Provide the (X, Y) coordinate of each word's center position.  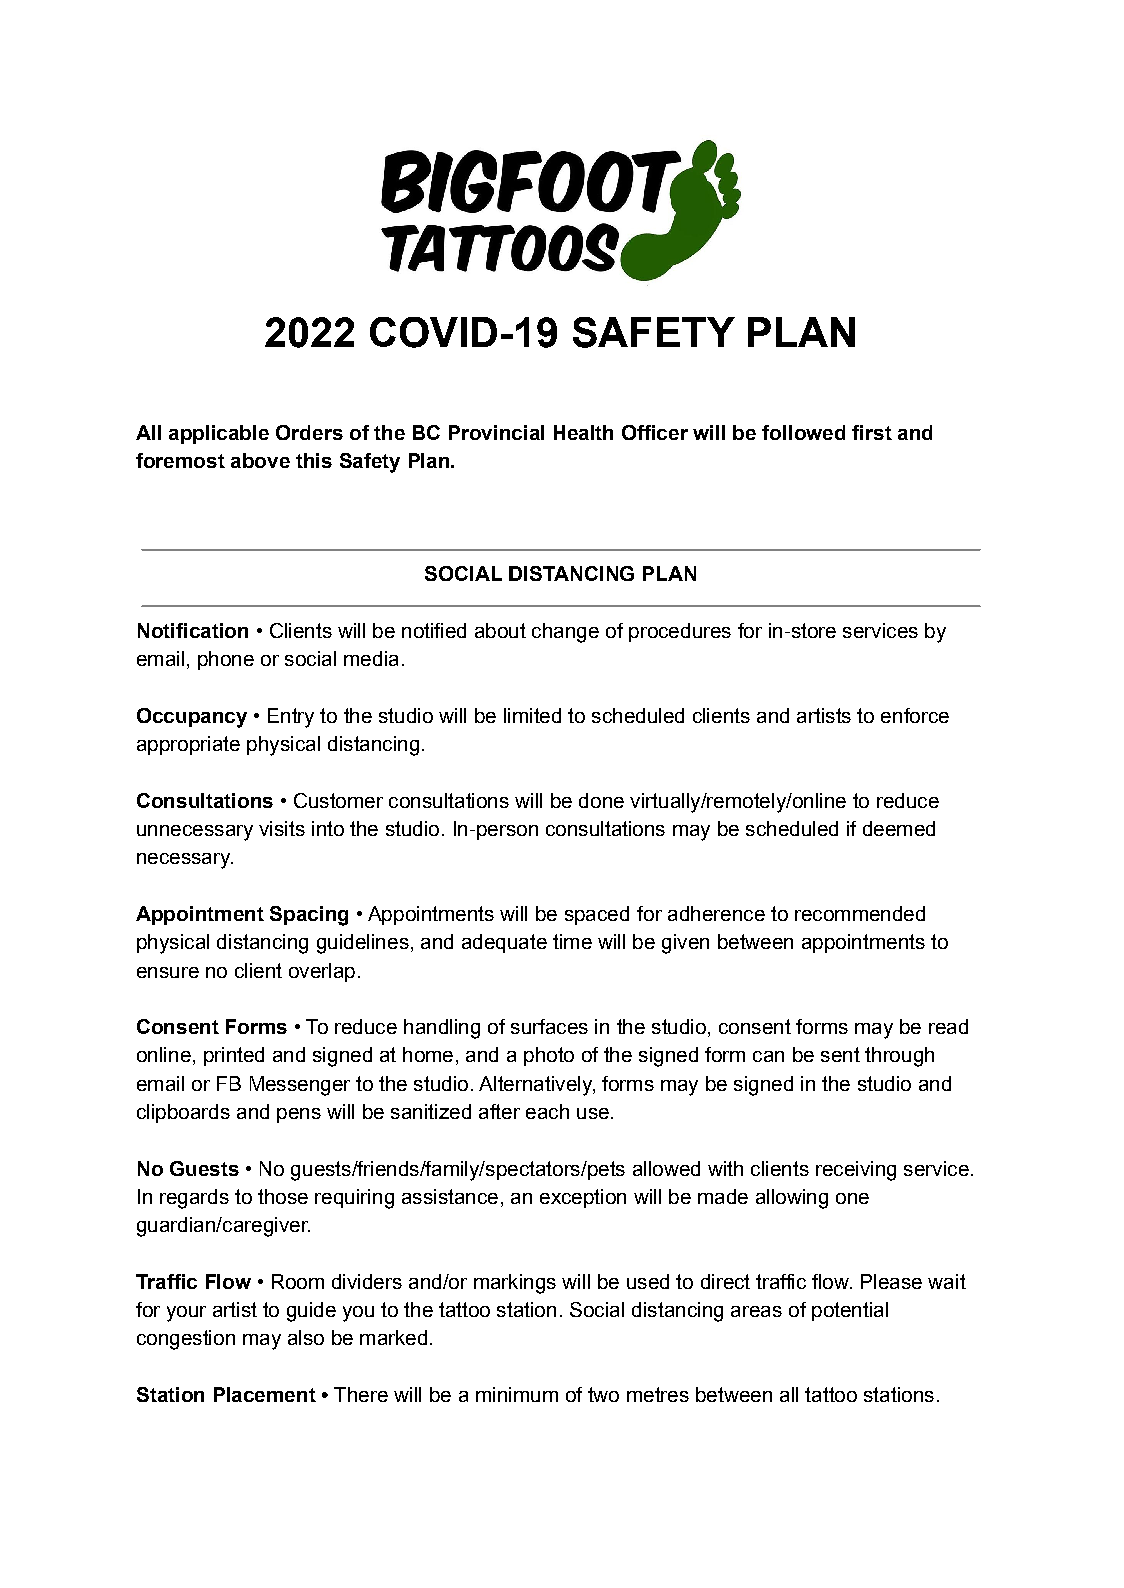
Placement (265, 1394)
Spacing (309, 916)
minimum (517, 1394)
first (872, 432)
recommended (860, 913)
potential (850, 1311)
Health (583, 432)
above (260, 460)
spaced (597, 915)
